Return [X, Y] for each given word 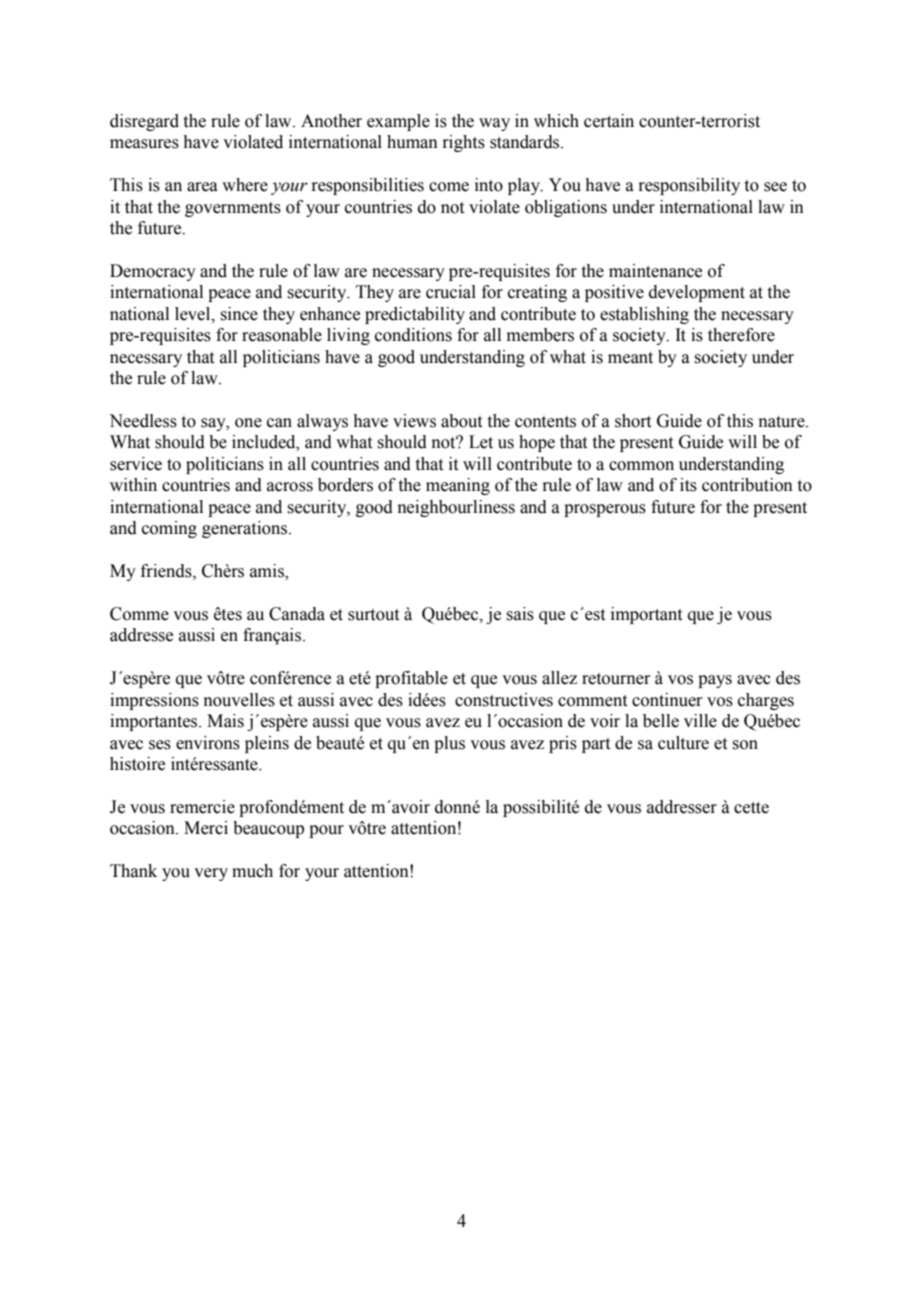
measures [144, 144]
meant [630, 358]
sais [520, 614]
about [461, 421]
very [211, 874]
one [248, 423]
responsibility [689, 186]
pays [715, 681]
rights [463, 143]
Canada [297, 614]
